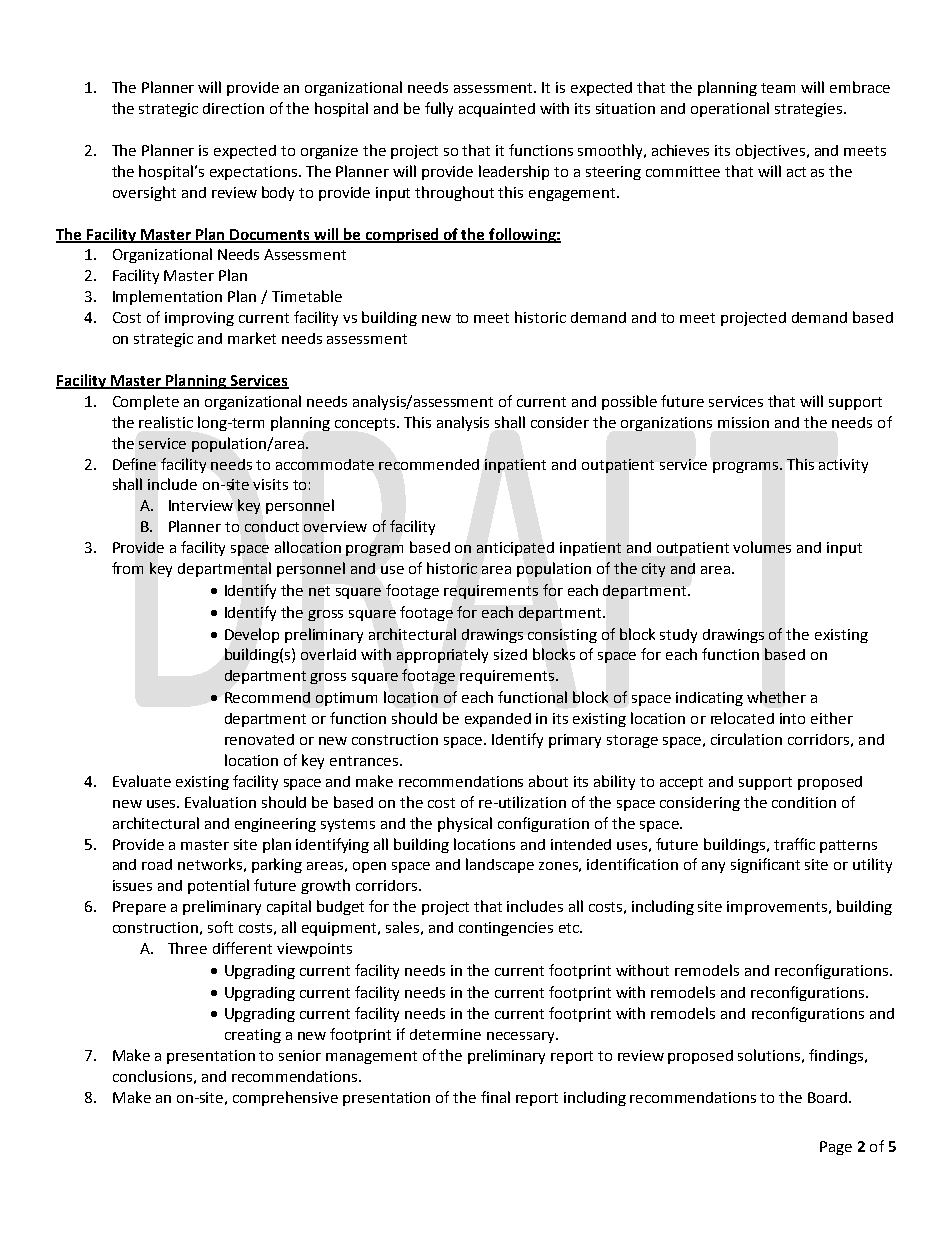 The height and width of the document is (1233, 952). I want to click on Evaluation, so click(220, 802).
